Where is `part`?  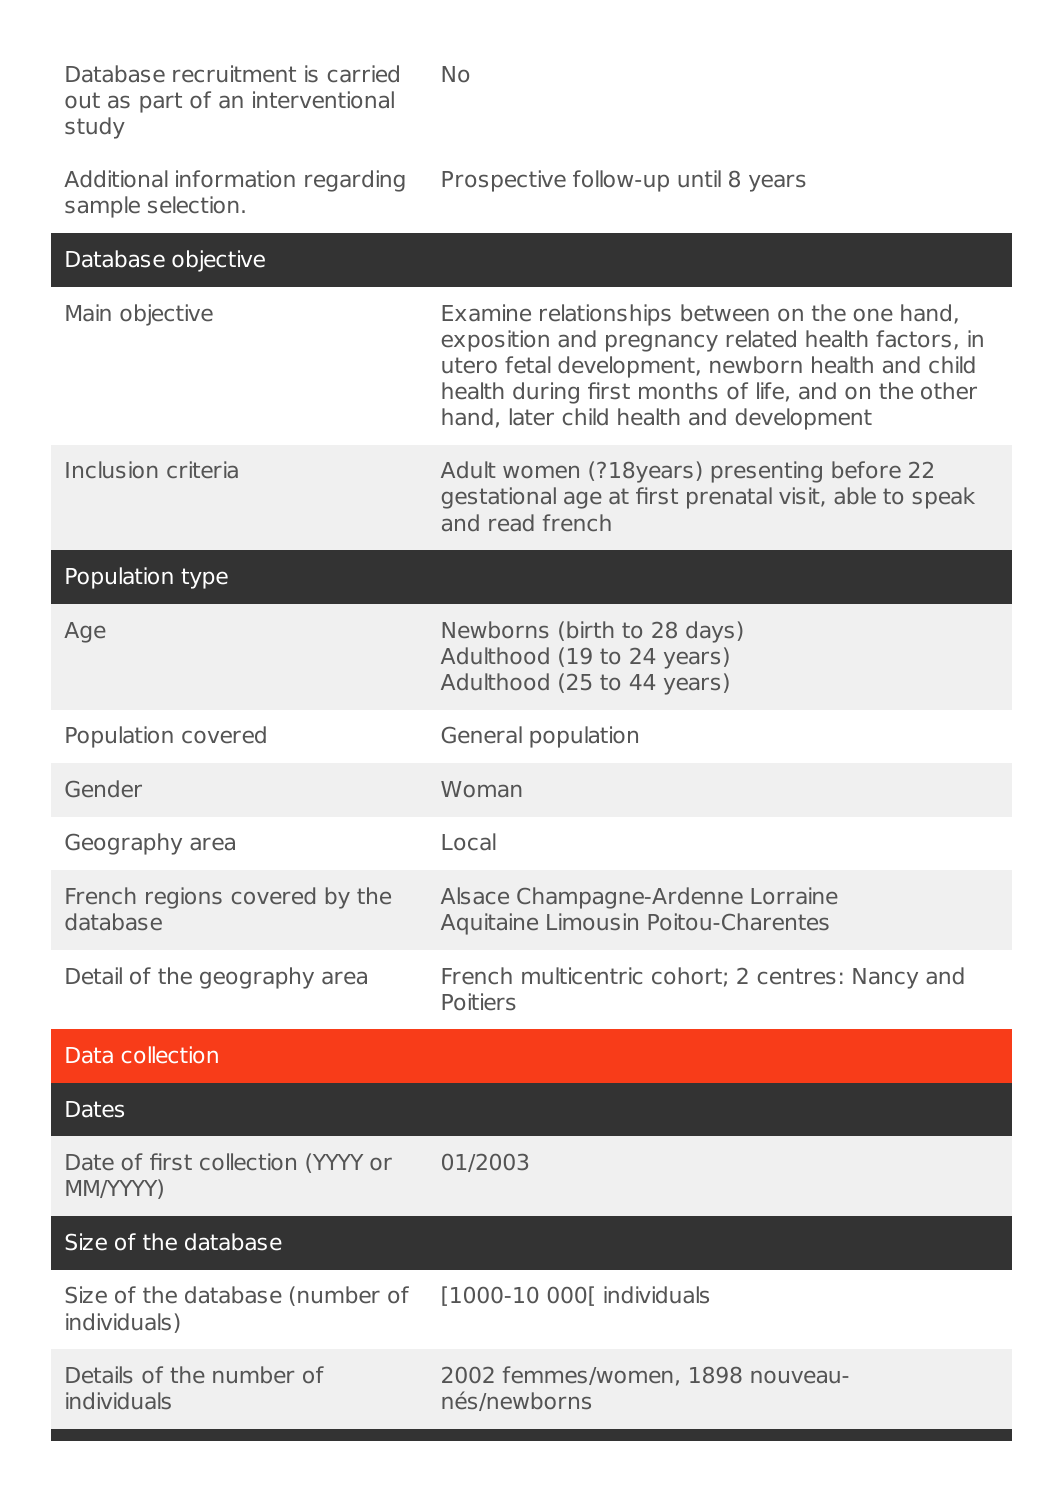
part is located at coordinates (161, 102).
